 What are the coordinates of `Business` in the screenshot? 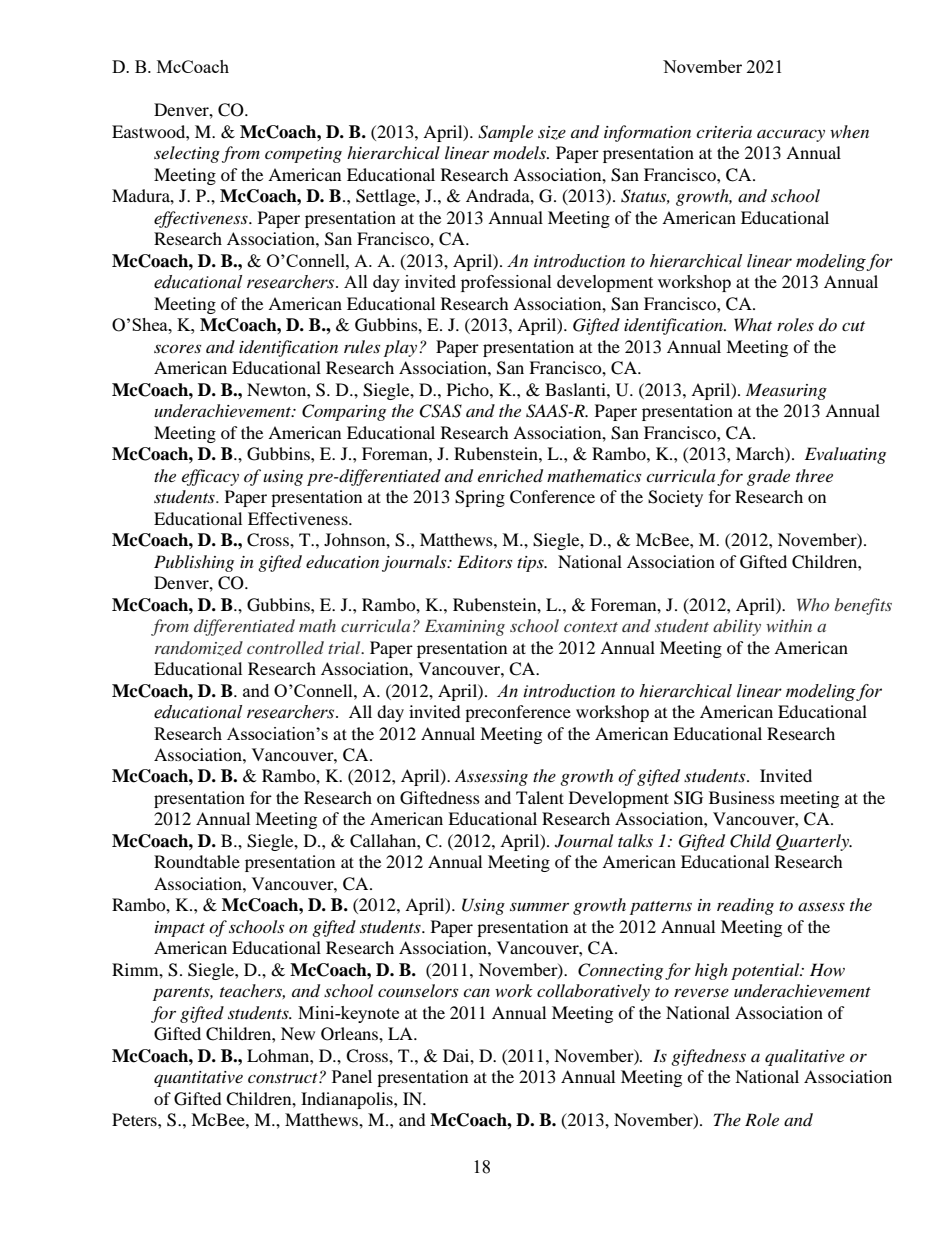 It's located at (742, 797).
